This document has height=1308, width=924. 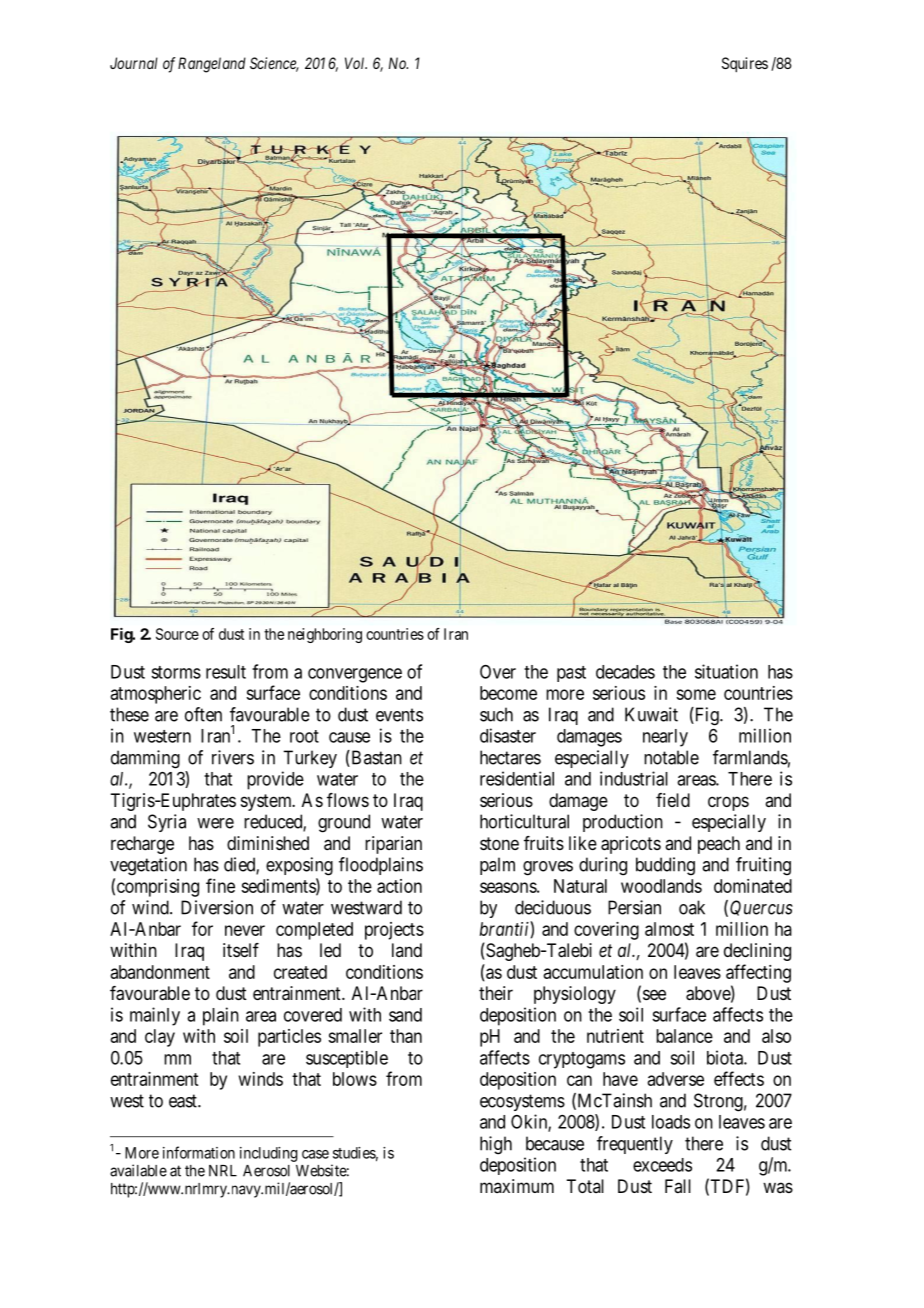 What do you see at coordinates (692, 907) in the document?
I see `oak` at bounding box center [692, 907].
